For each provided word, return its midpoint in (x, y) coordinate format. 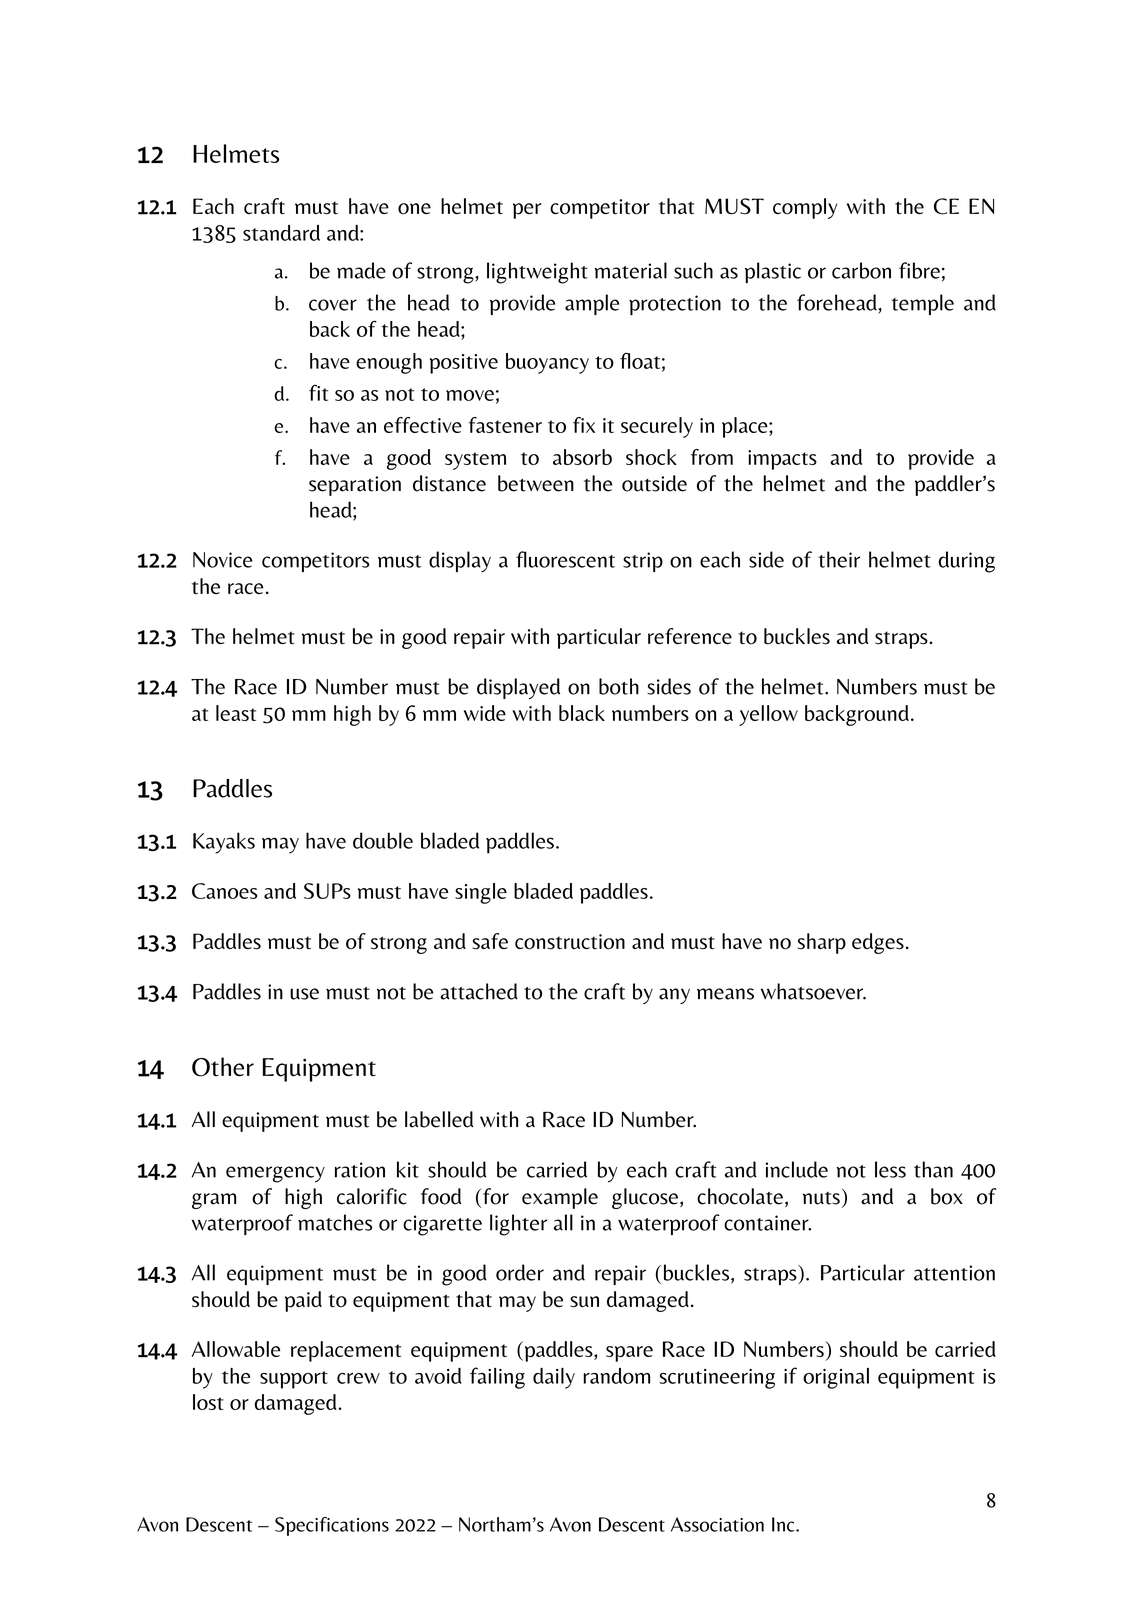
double (383, 840)
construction (570, 942)
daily (554, 1378)
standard (281, 233)
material (630, 270)
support (294, 1380)
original (836, 1378)
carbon (861, 270)
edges (878, 943)
